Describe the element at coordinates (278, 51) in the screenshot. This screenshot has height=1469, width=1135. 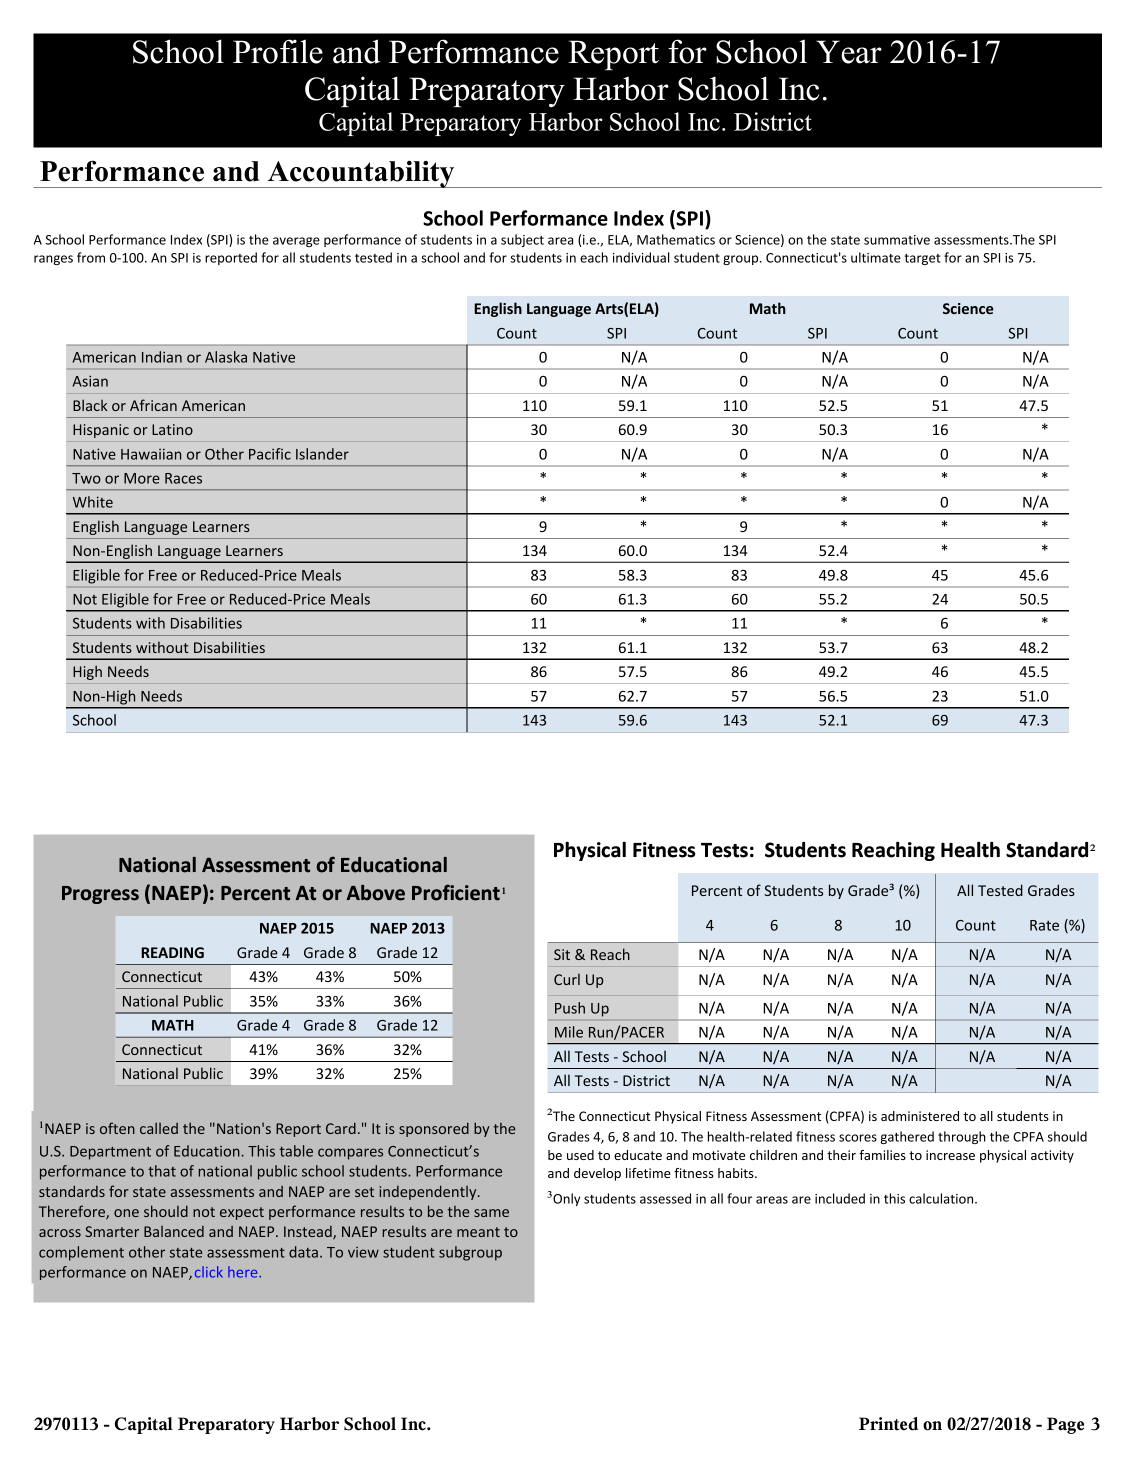
I see `Profile` at that location.
